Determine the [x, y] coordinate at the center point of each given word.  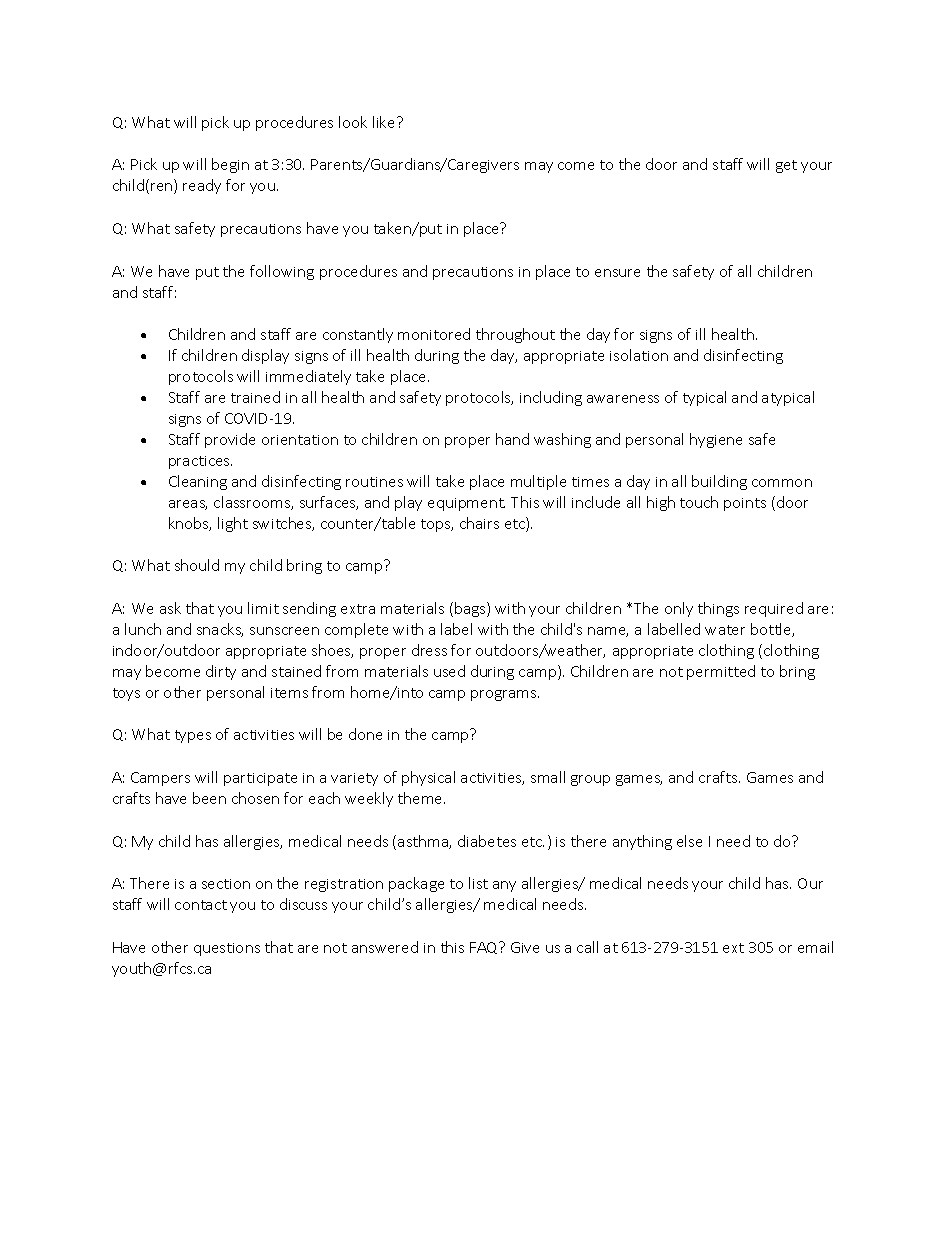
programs [505, 695]
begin [230, 165]
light [233, 524]
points [745, 504]
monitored [434, 334]
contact [201, 905]
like [385, 122]
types [193, 736]
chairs [479, 523]
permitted [721, 672]
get [786, 166]
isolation [639, 355]
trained [255, 397]
